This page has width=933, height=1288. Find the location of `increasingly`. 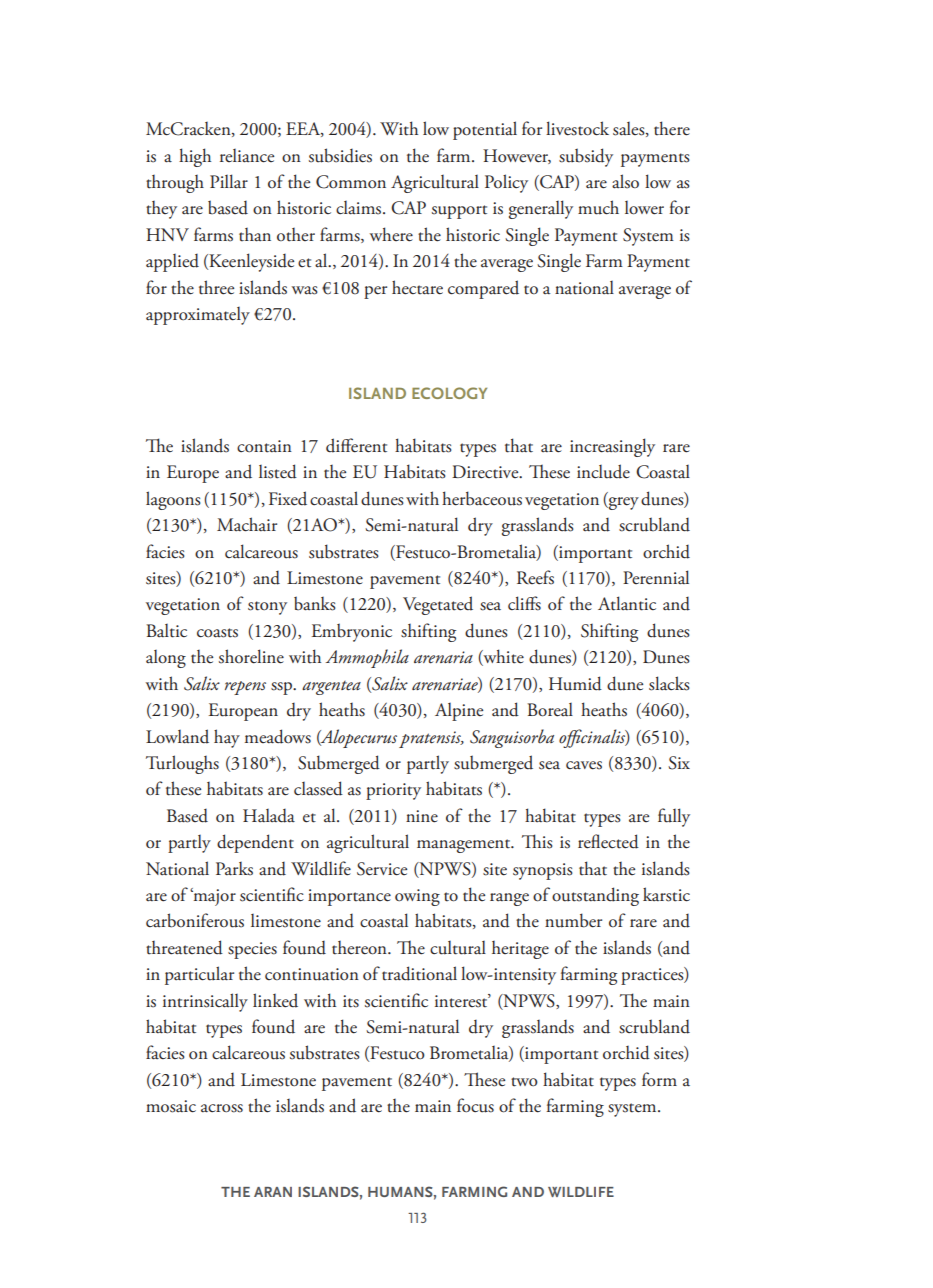

increasingly is located at coordinates (612, 447).
